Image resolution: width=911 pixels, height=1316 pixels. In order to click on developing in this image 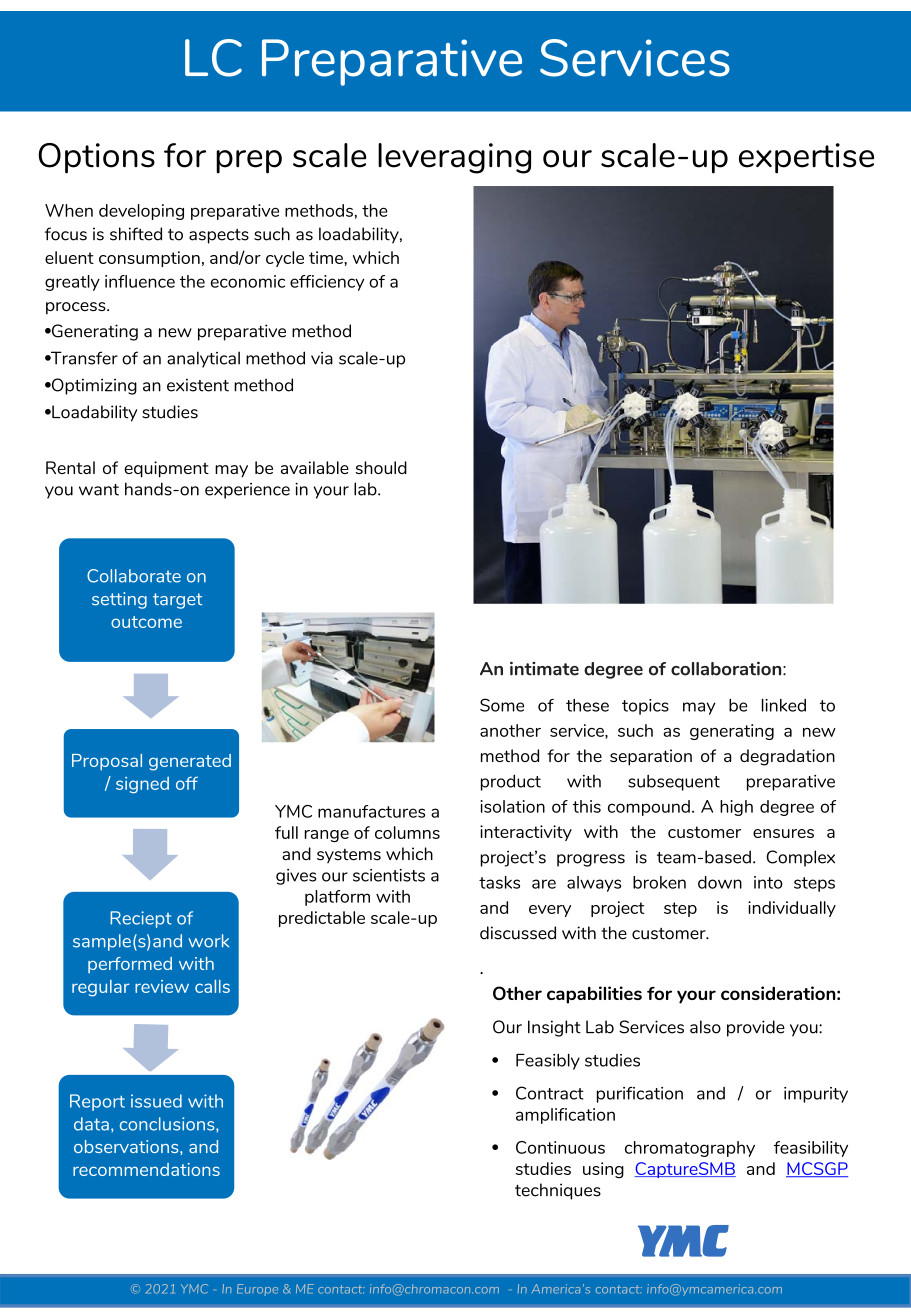, I will do `click(141, 212)`.
